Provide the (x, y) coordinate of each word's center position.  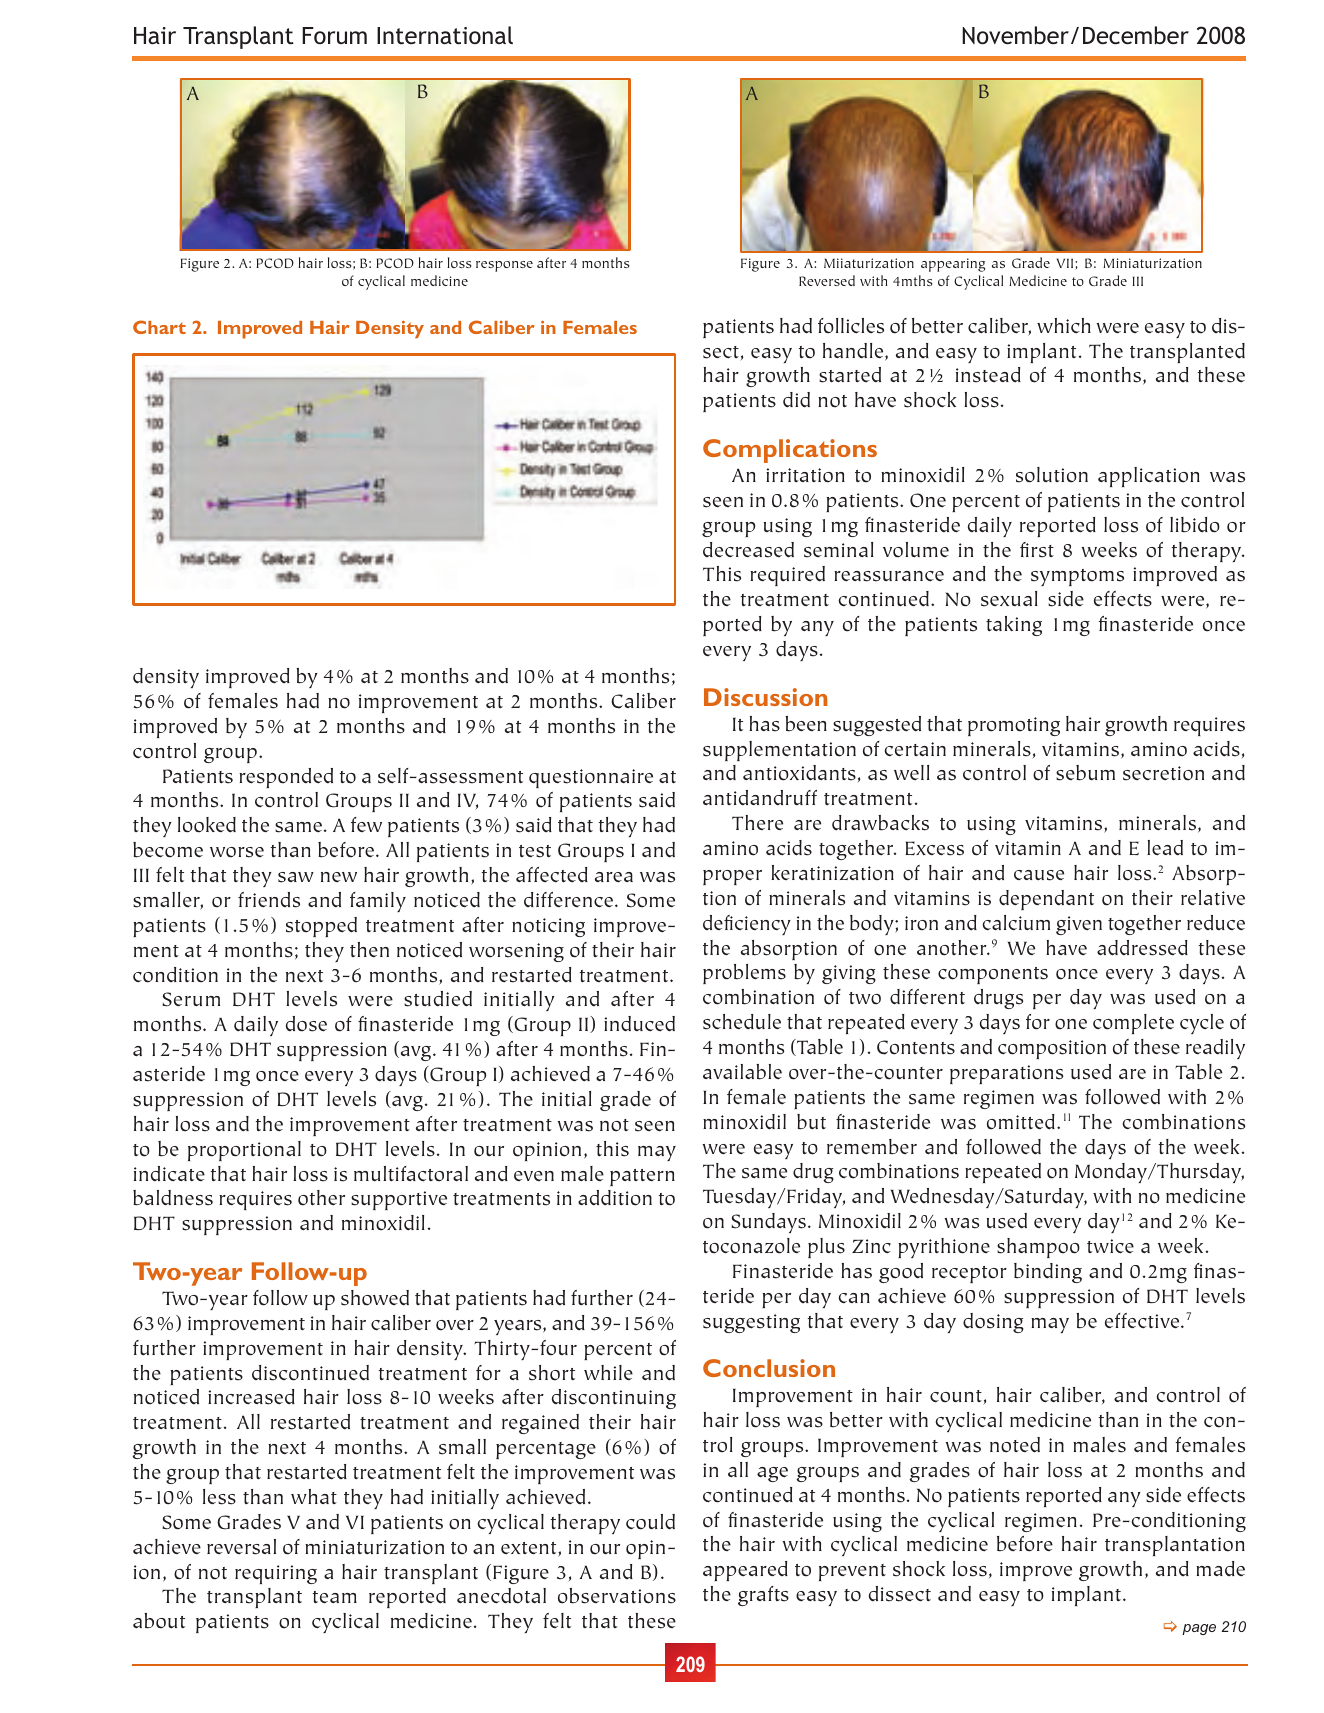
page (1199, 1629)
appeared (745, 1571)
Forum (334, 35)
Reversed (827, 280)
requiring (276, 1574)
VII (1066, 264)
